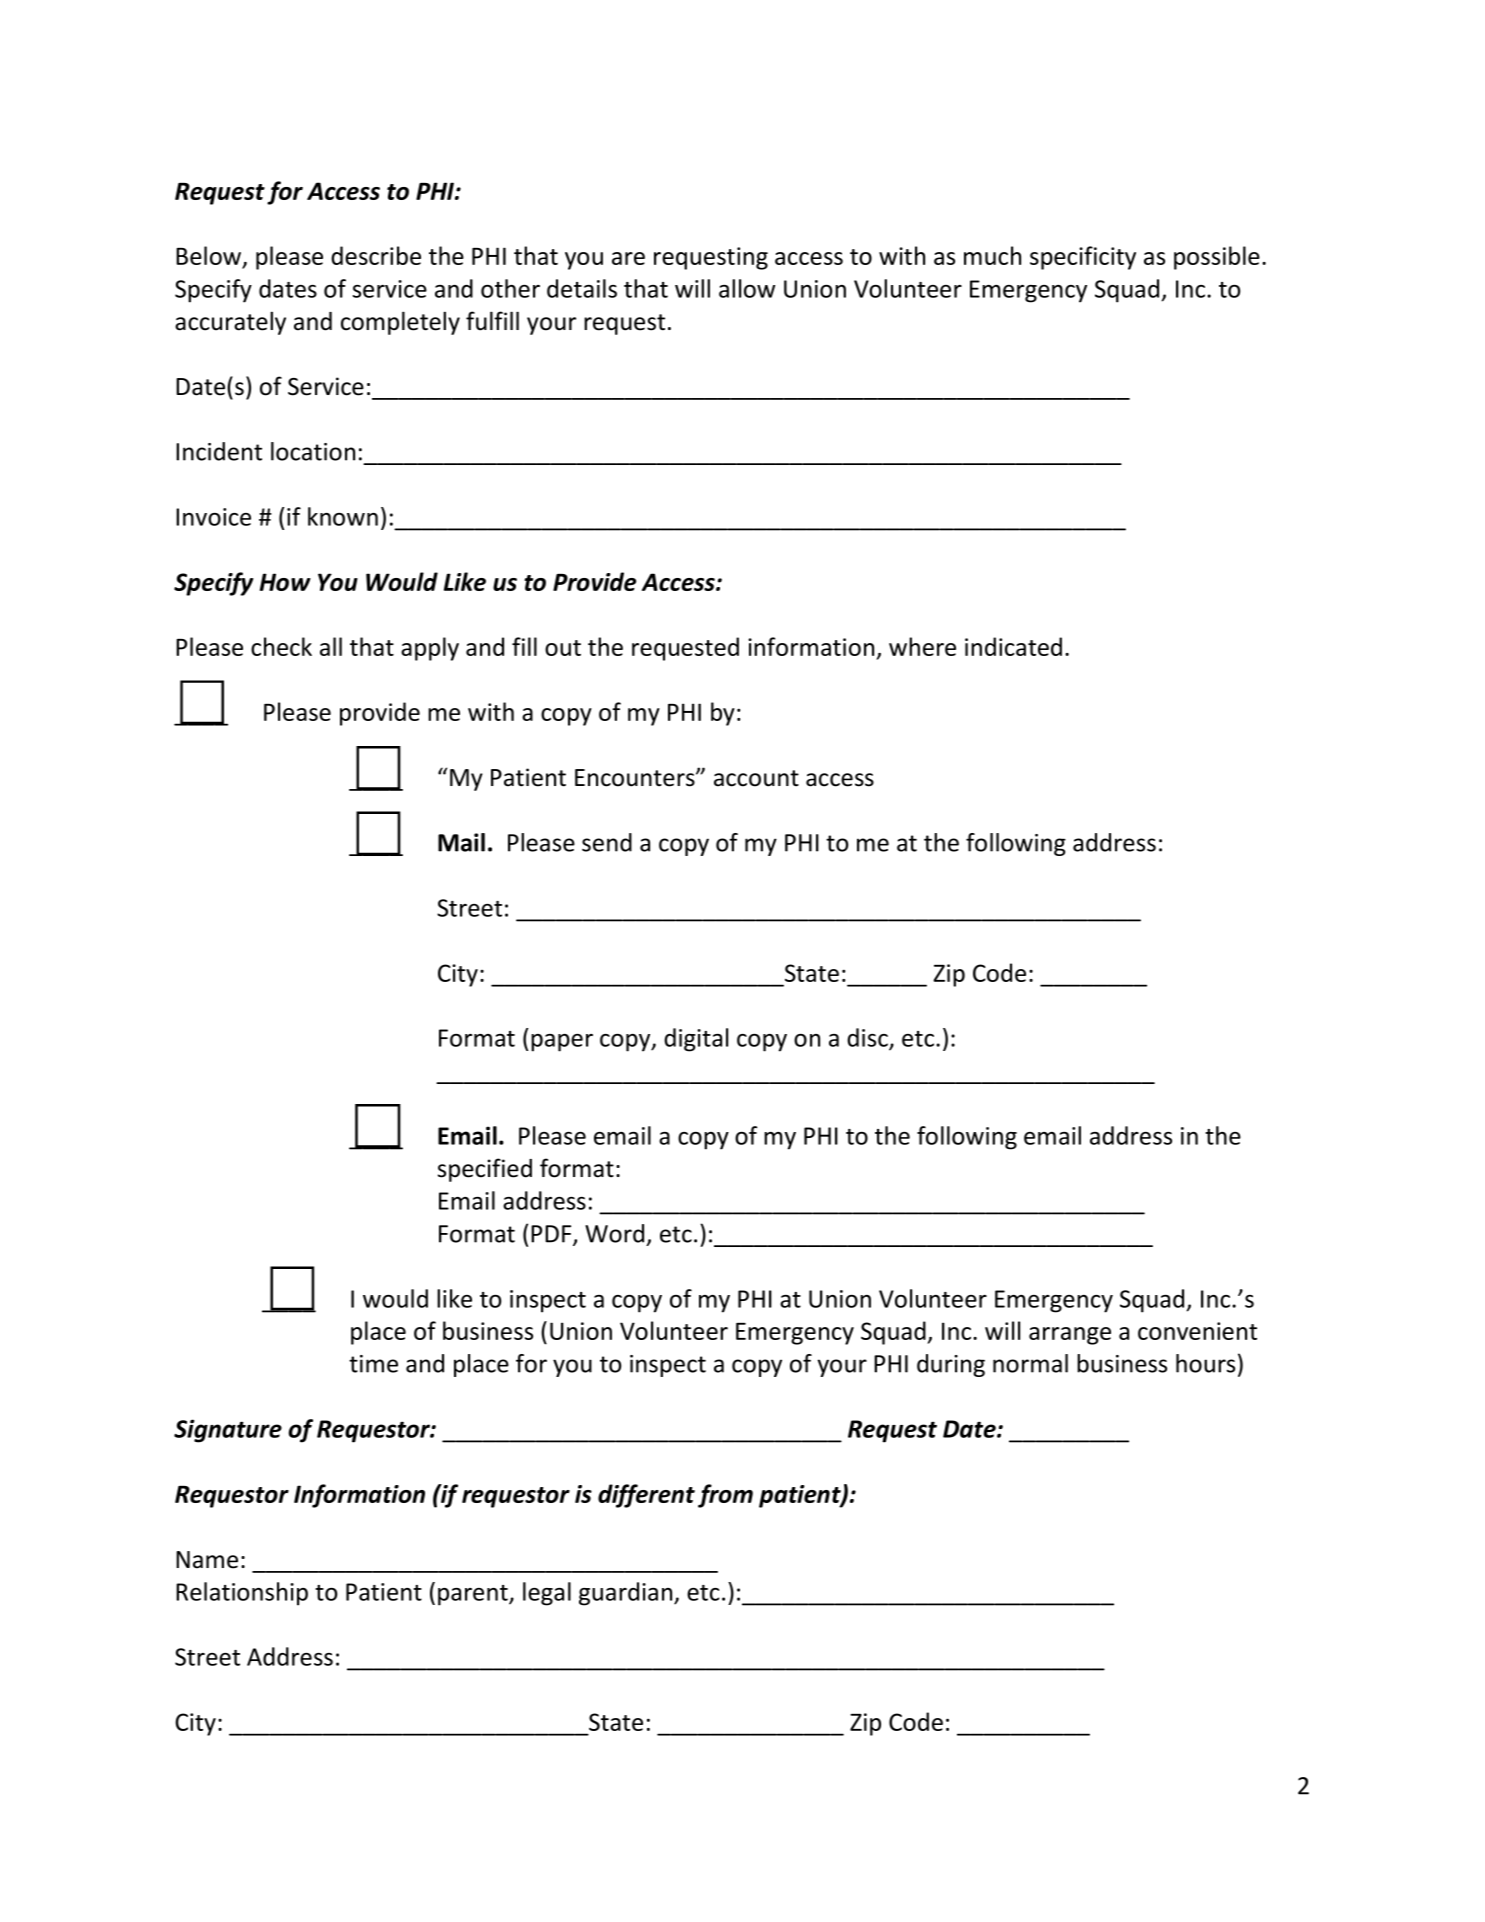  I want to click on arrange, so click(1070, 1336).
